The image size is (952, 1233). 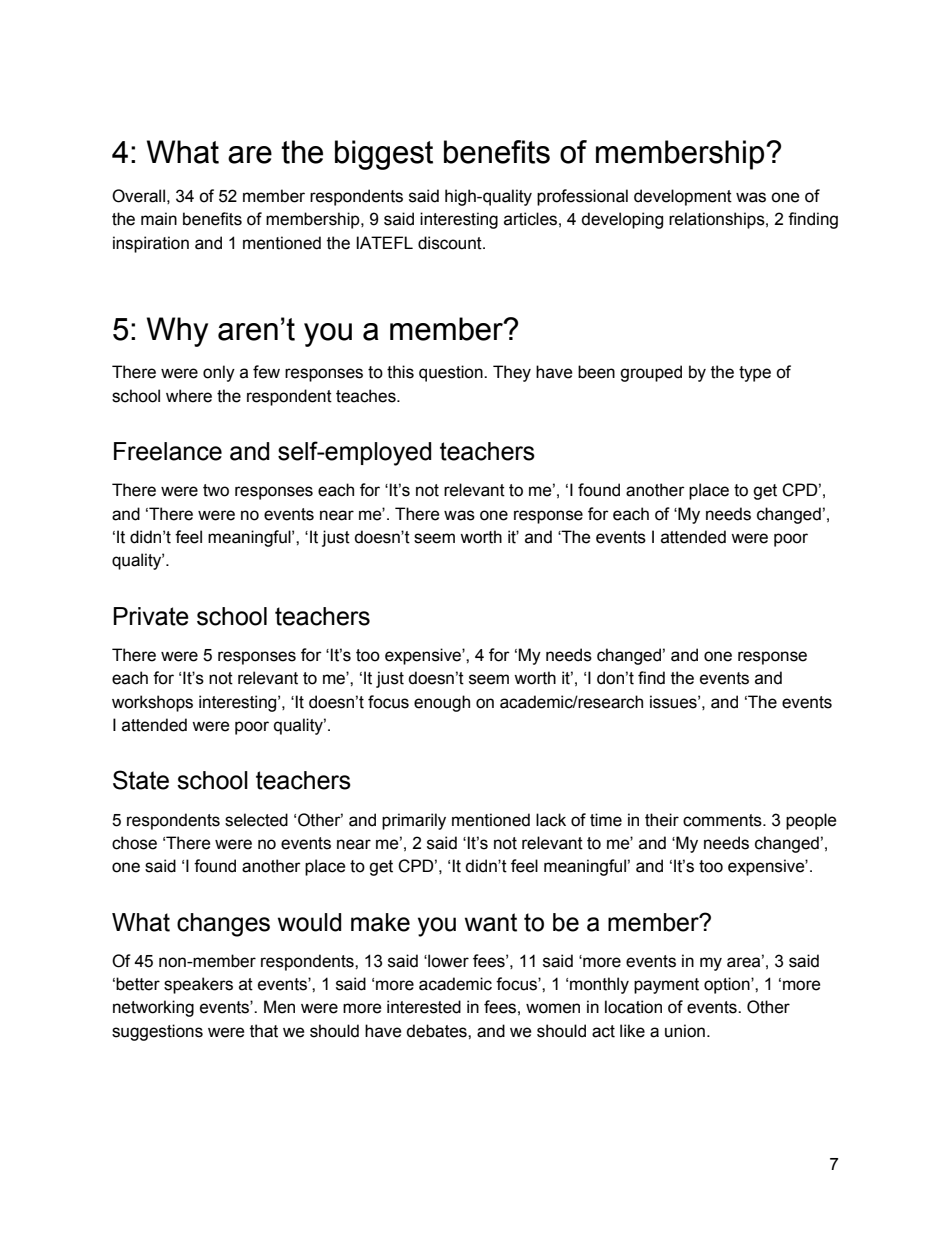 What do you see at coordinates (198, 985) in the screenshot?
I see `speakers` at bounding box center [198, 985].
